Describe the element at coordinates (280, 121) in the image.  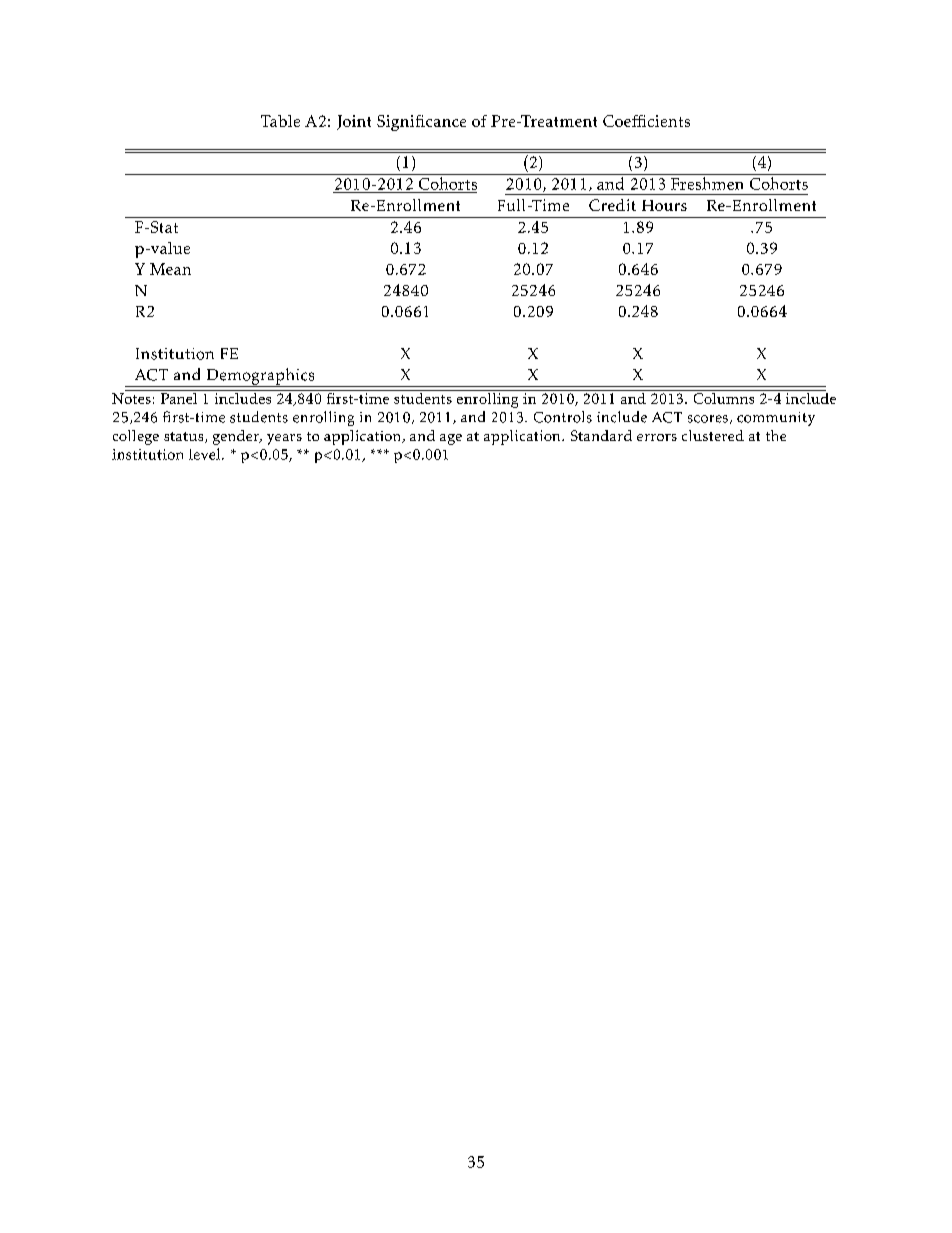
I see `Table` at that location.
